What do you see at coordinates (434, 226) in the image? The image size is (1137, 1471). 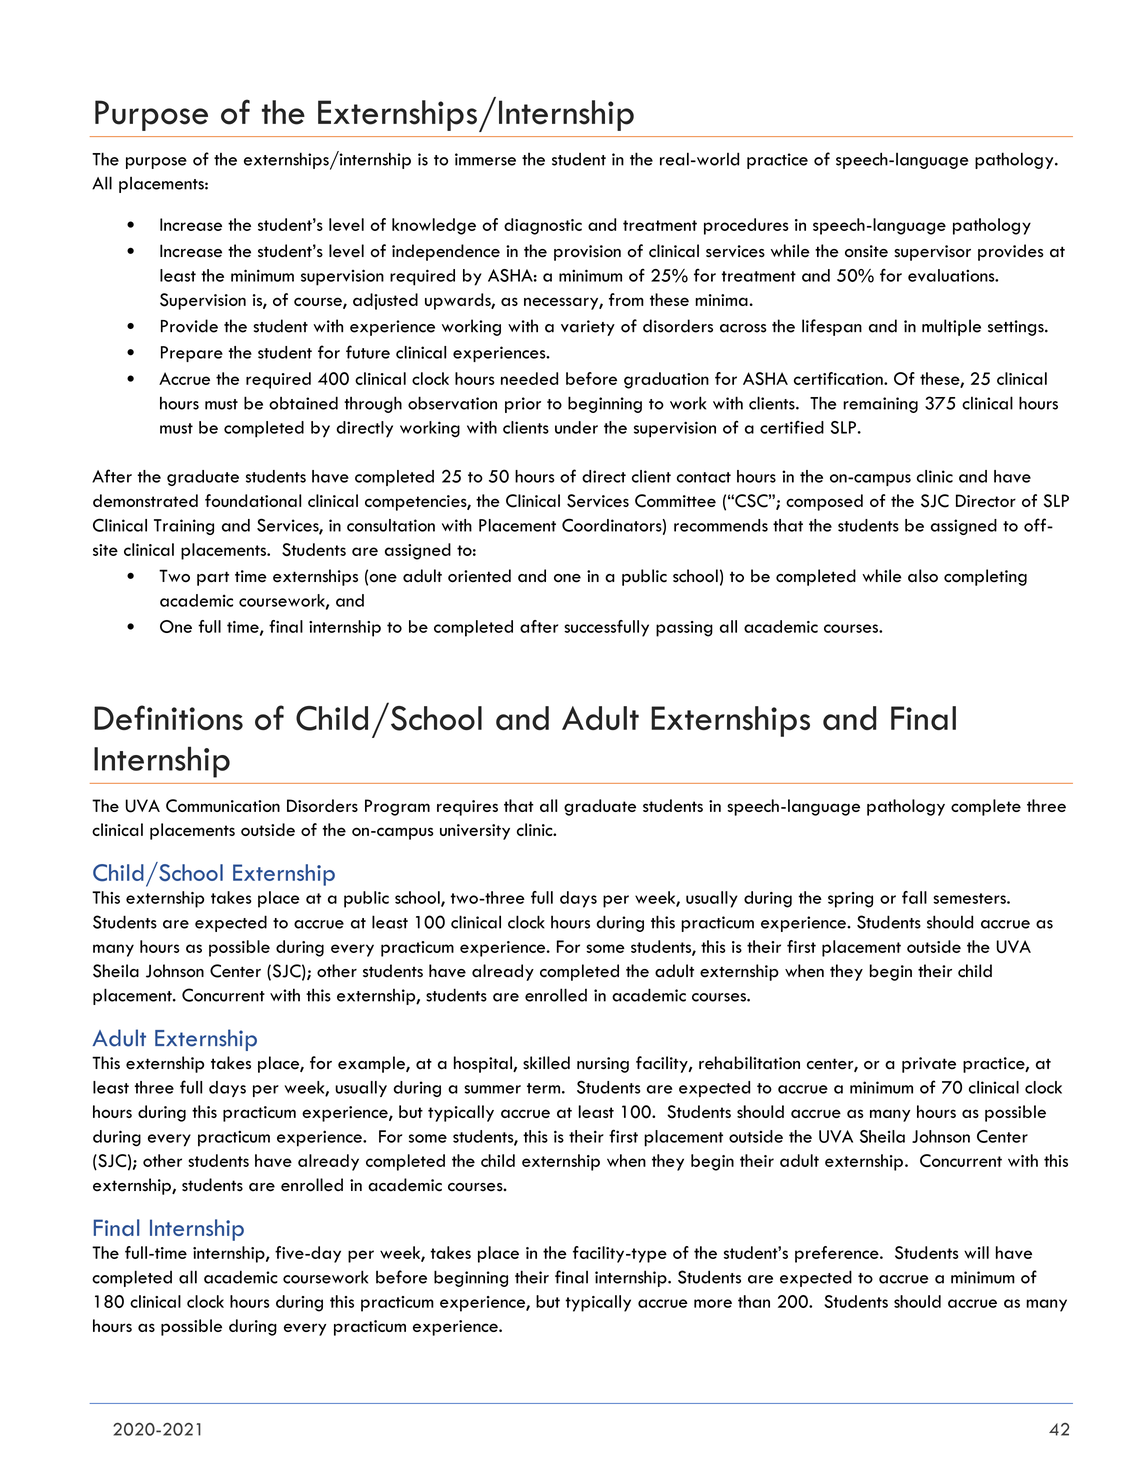 I see `knowledge` at bounding box center [434, 226].
